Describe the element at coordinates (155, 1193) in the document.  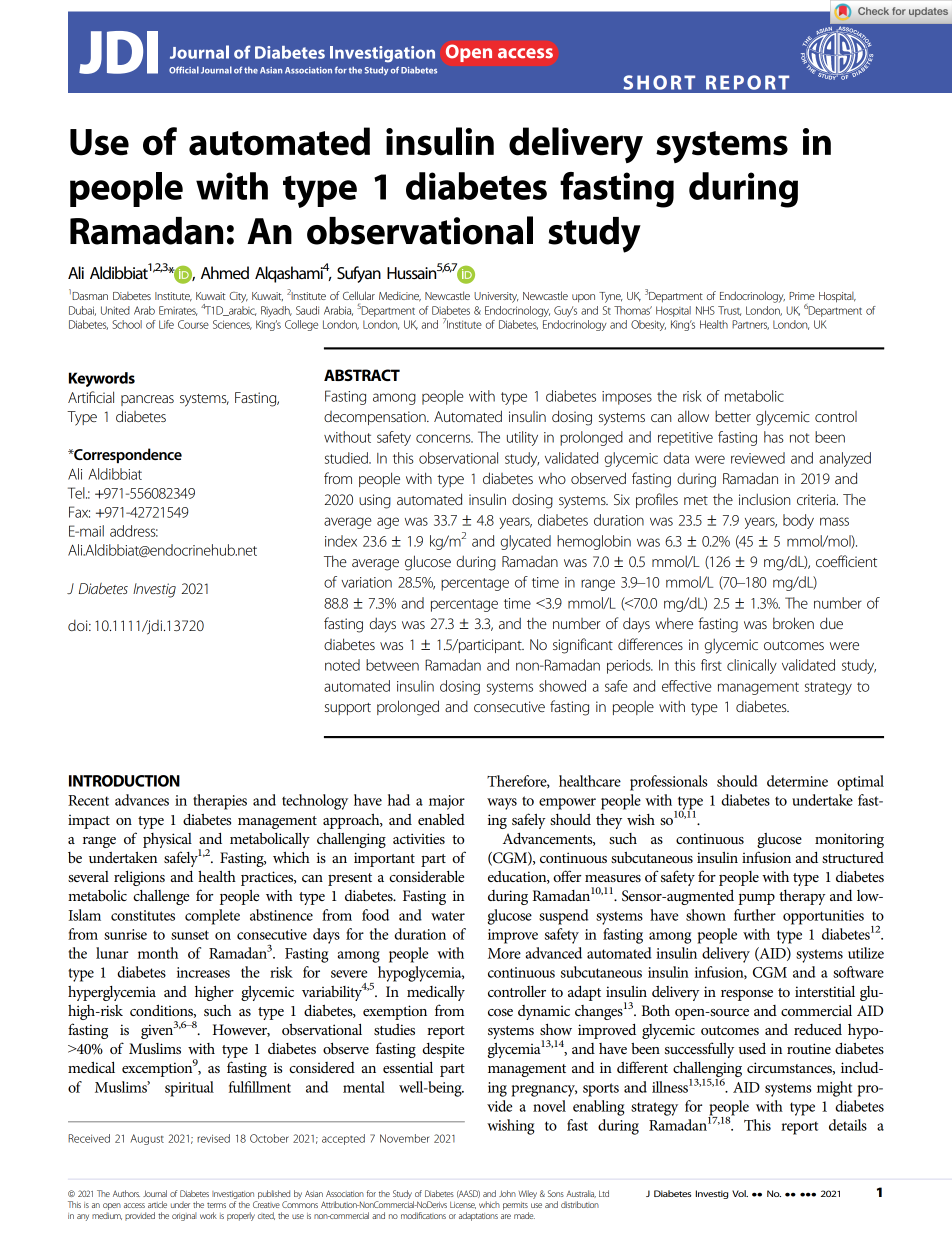
I see `Journal` at that location.
